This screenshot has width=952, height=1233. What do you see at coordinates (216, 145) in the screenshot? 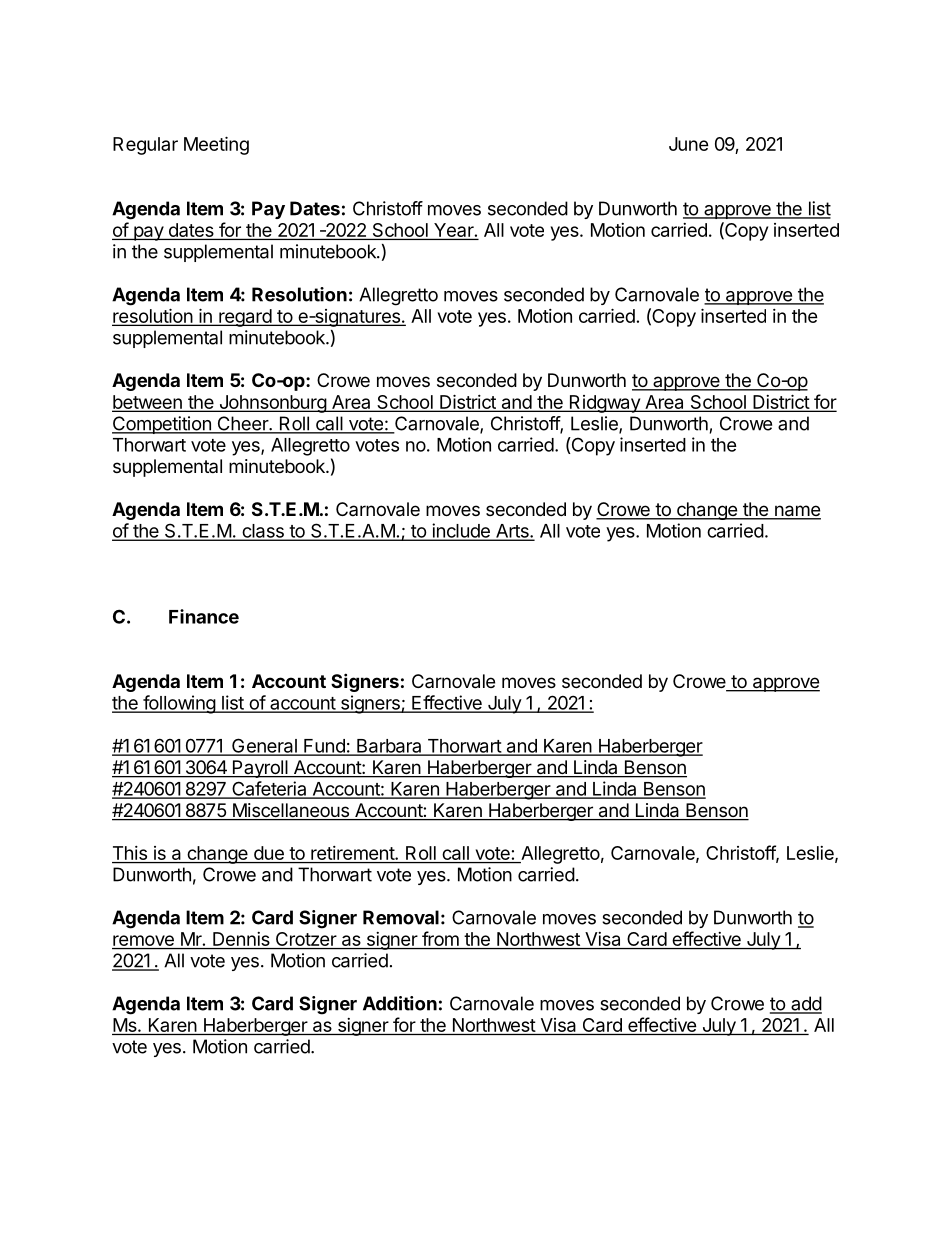
I see `Meeting` at bounding box center [216, 145].
